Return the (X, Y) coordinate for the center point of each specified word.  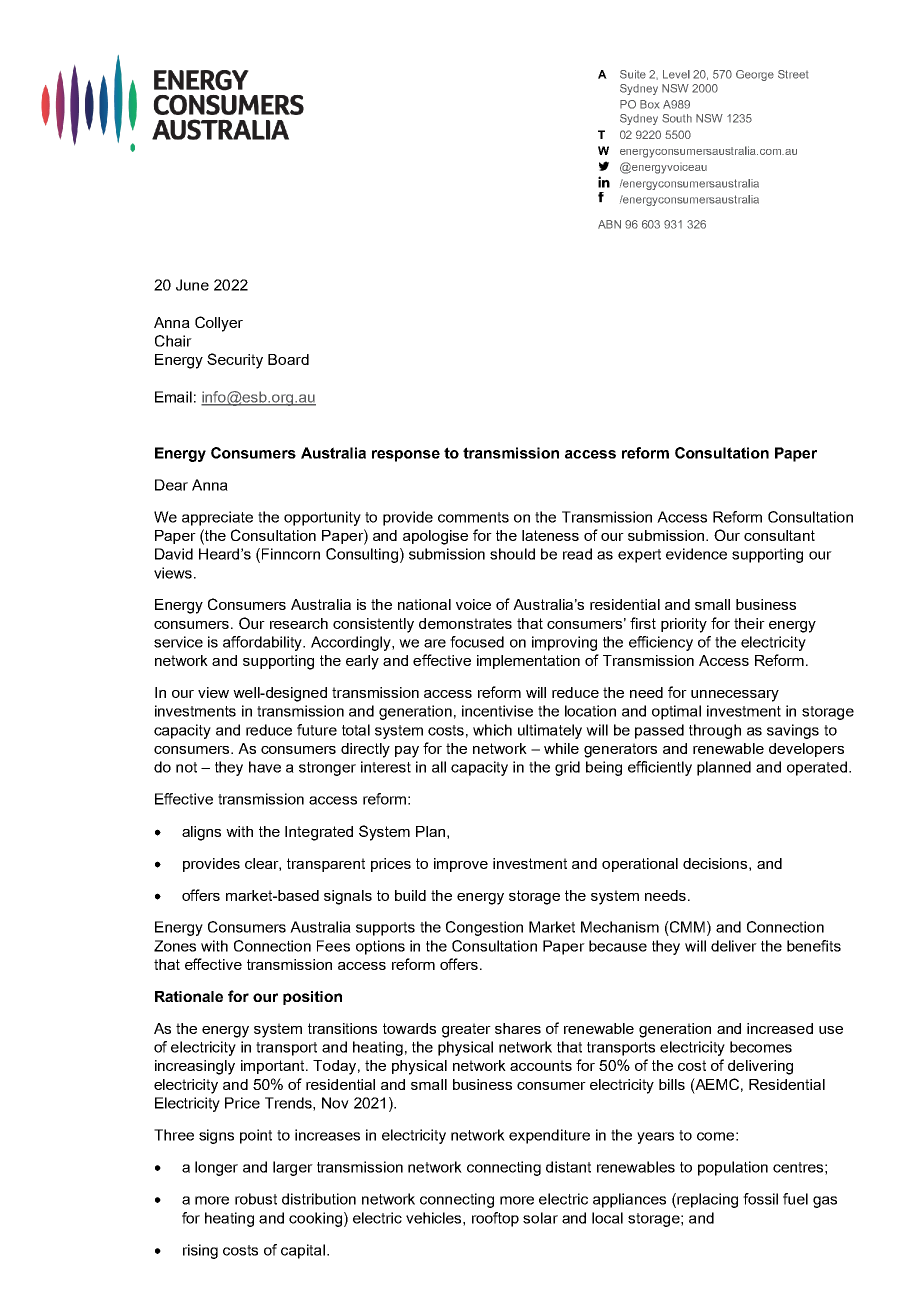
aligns (201, 833)
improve (461, 865)
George (755, 75)
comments (473, 517)
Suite (633, 74)
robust (256, 1199)
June (192, 285)
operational (640, 865)
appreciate (217, 518)
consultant (779, 535)
